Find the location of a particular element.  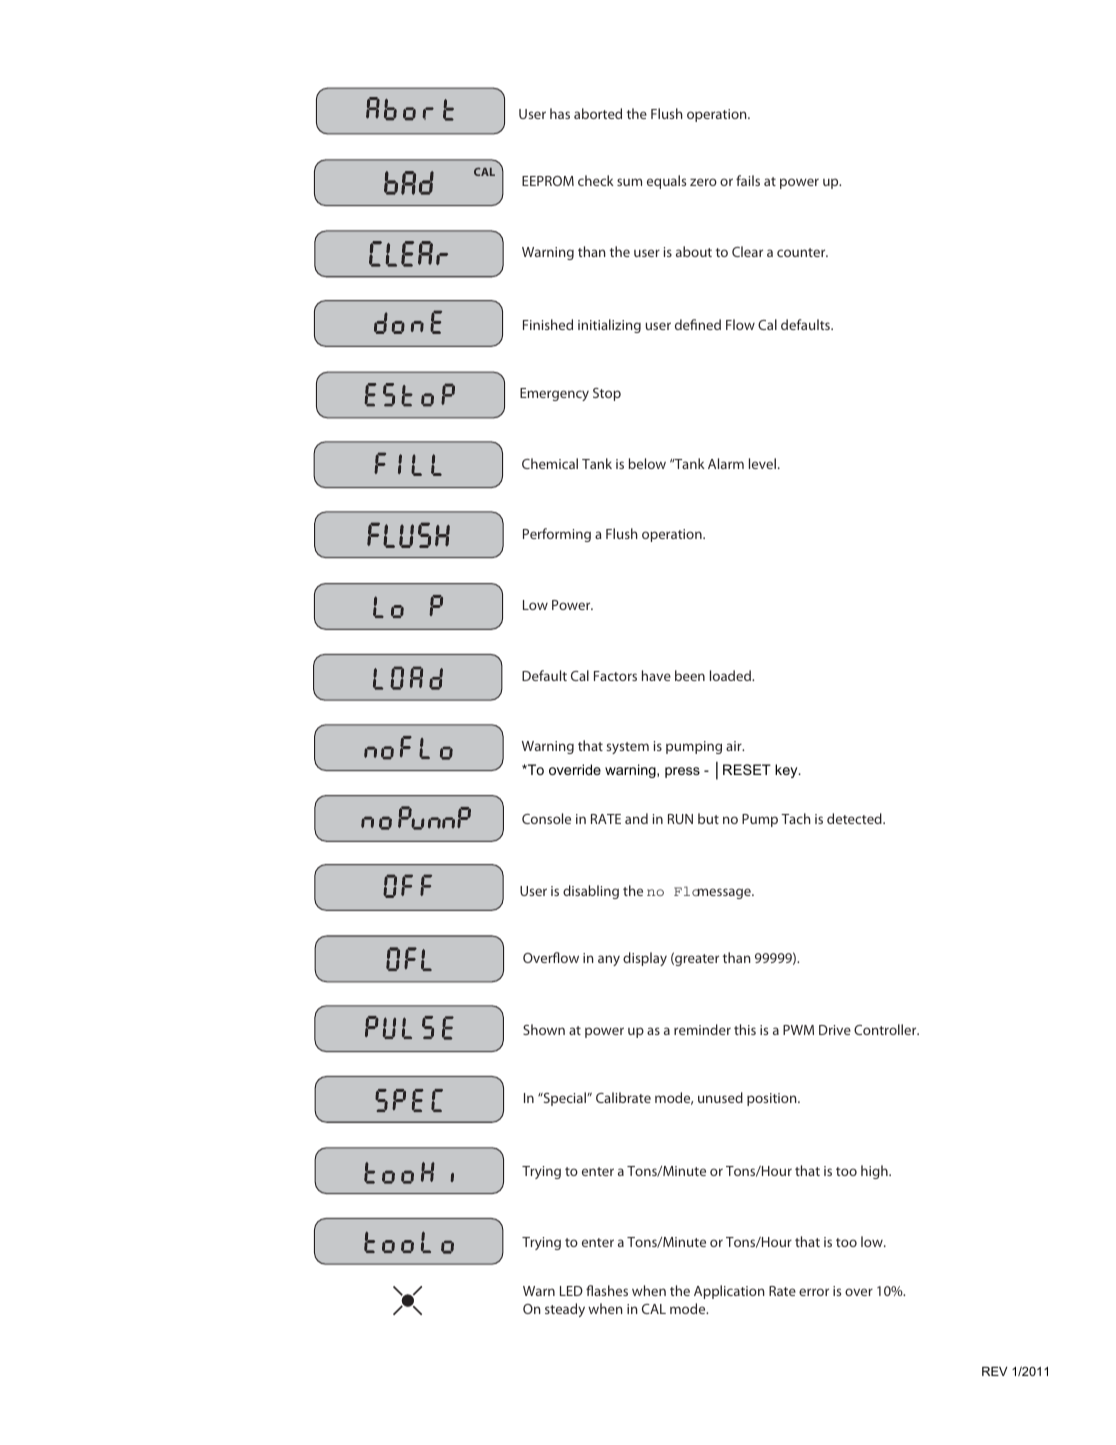

counter is located at coordinates (802, 252).
